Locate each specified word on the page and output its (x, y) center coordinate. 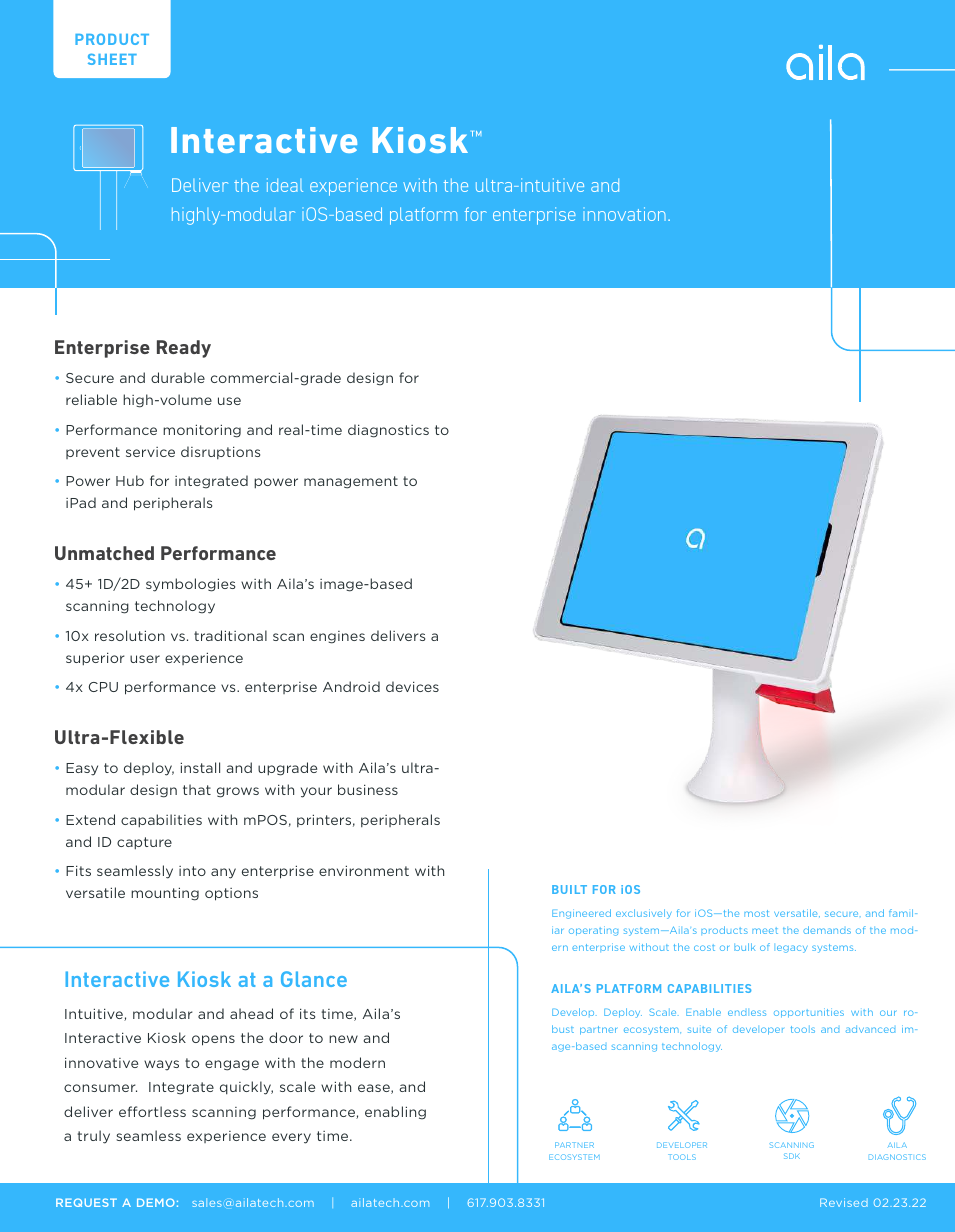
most (756, 913)
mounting (165, 894)
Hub (130, 480)
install (200, 767)
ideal (285, 185)
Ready (184, 349)
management (351, 482)
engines (337, 637)
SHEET (112, 59)
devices (412, 686)
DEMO (156, 1202)
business (368, 789)
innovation (624, 214)
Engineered (581, 914)
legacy (792, 949)
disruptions (220, 452)
